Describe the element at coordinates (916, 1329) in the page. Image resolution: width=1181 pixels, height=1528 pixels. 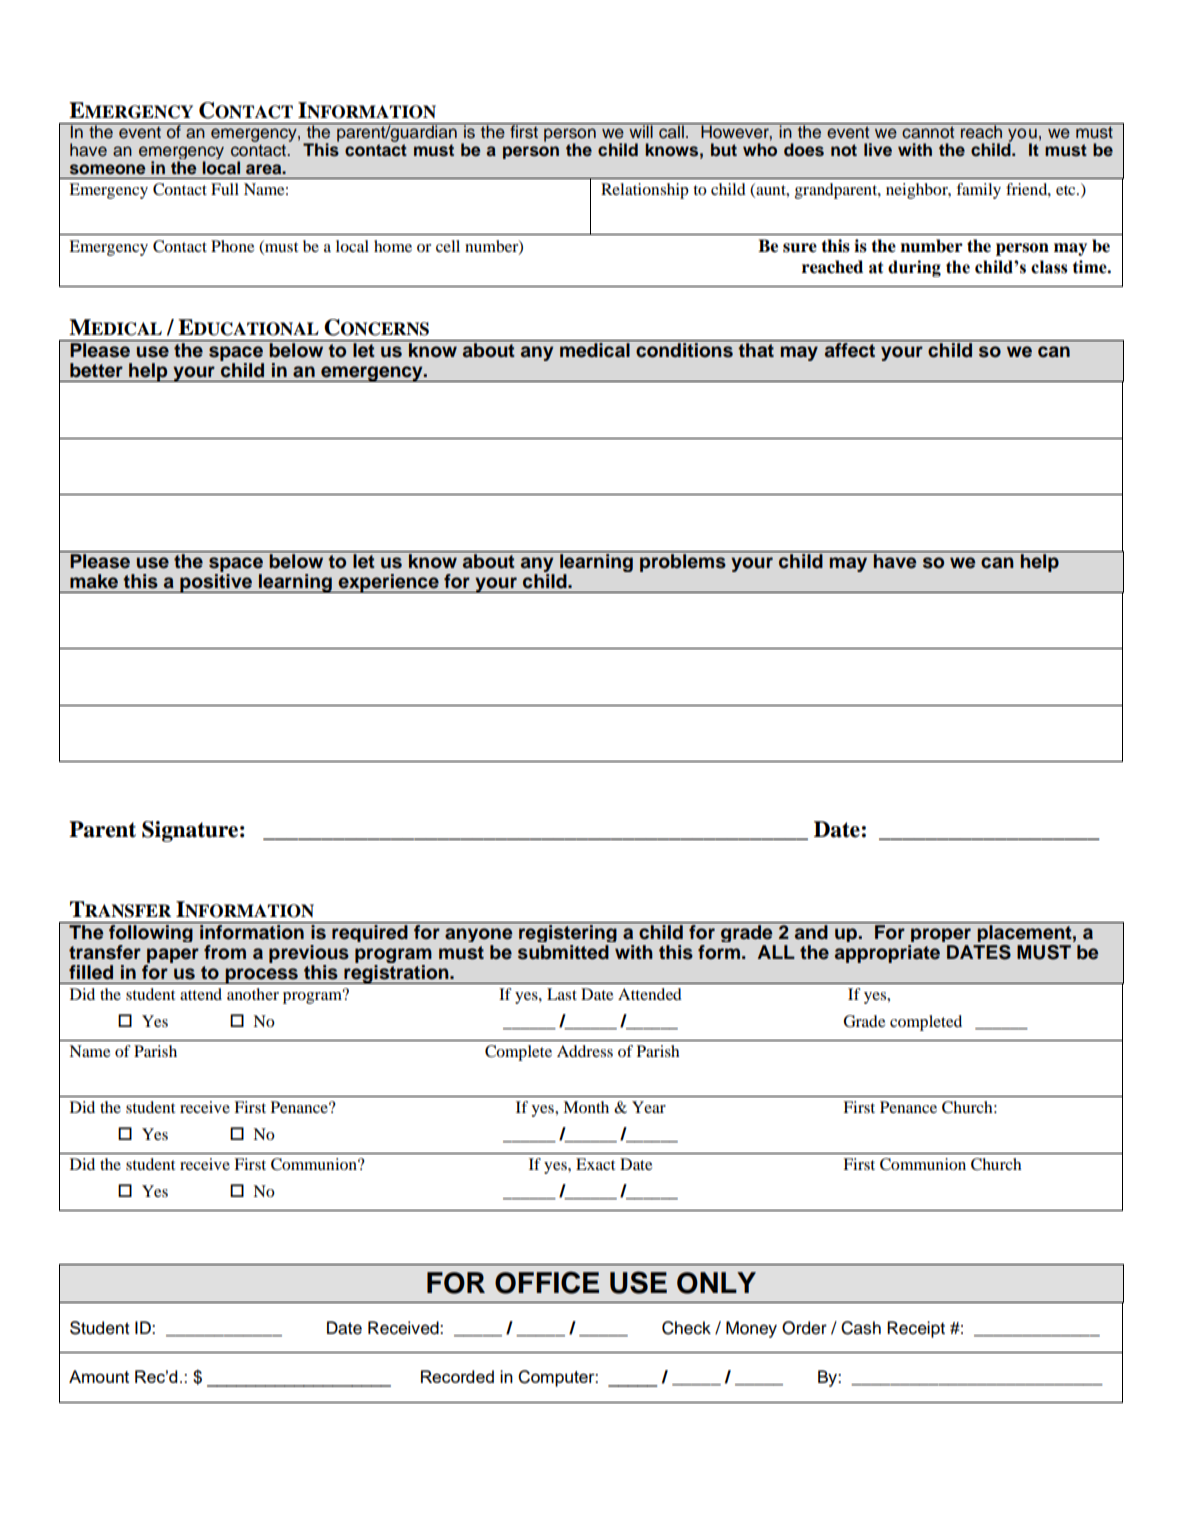
I see `Receipt` at that location.
